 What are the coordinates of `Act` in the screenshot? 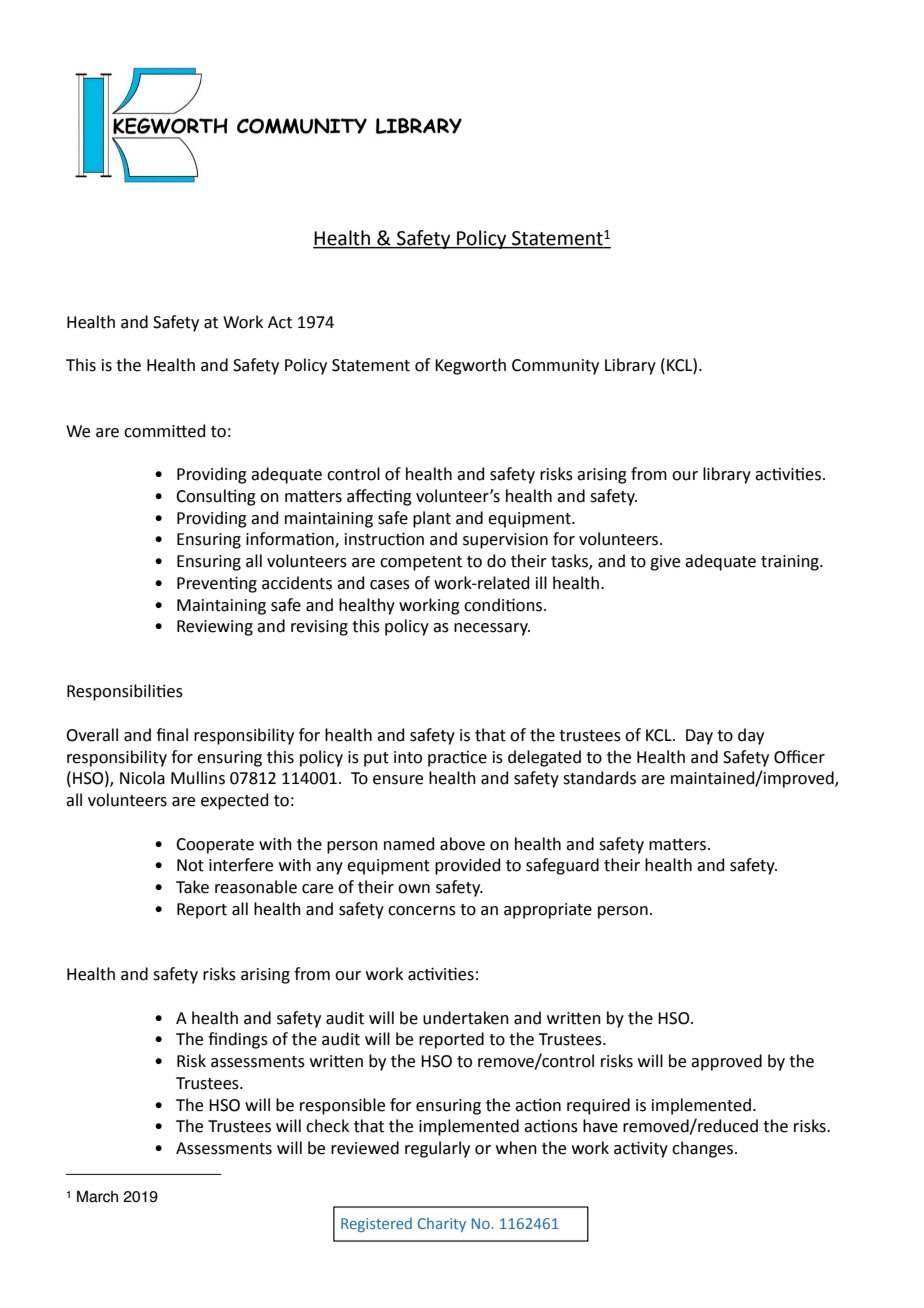 It's located at (280, 322).
